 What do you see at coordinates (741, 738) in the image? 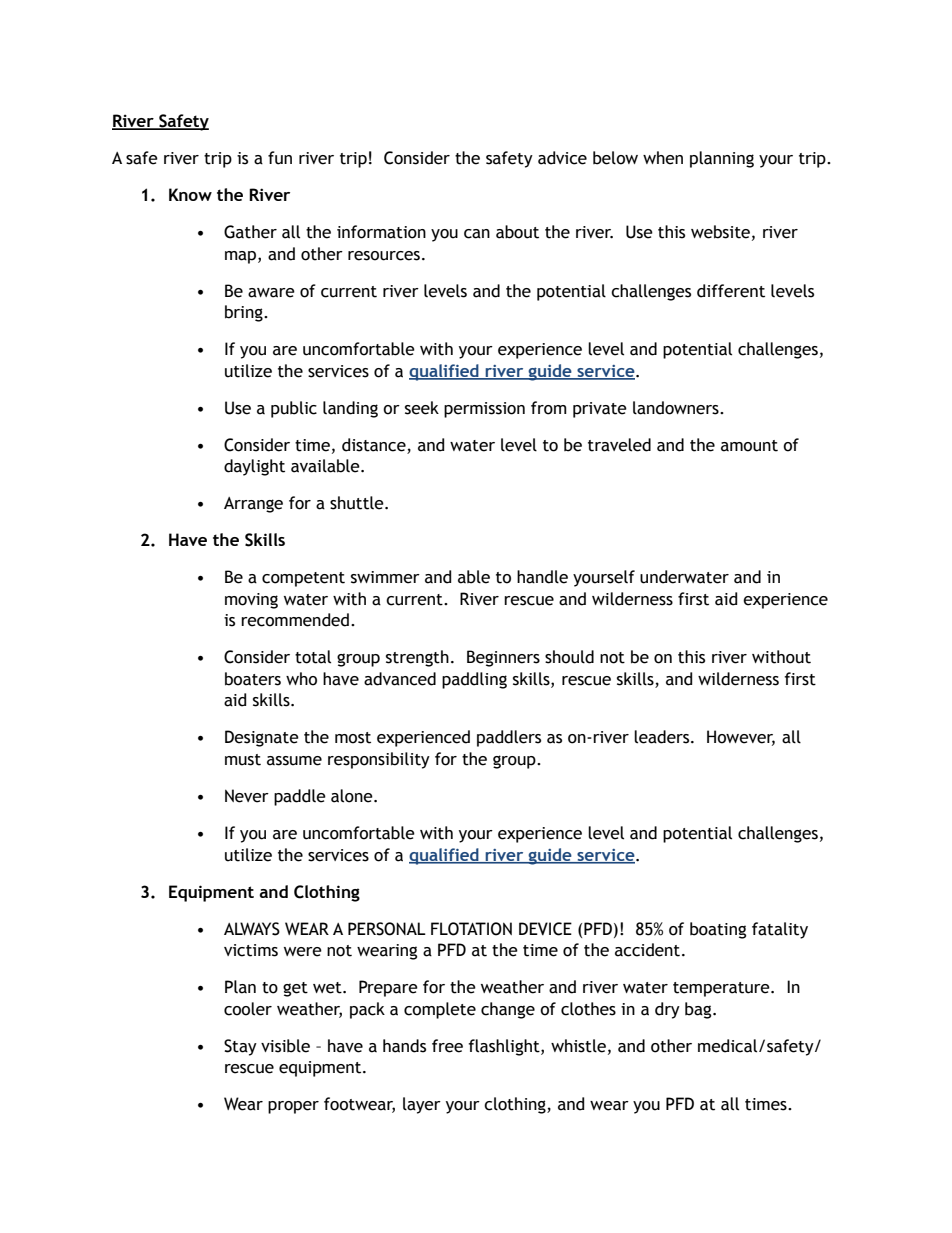
I see `However` at bounding box center [741, 738].
